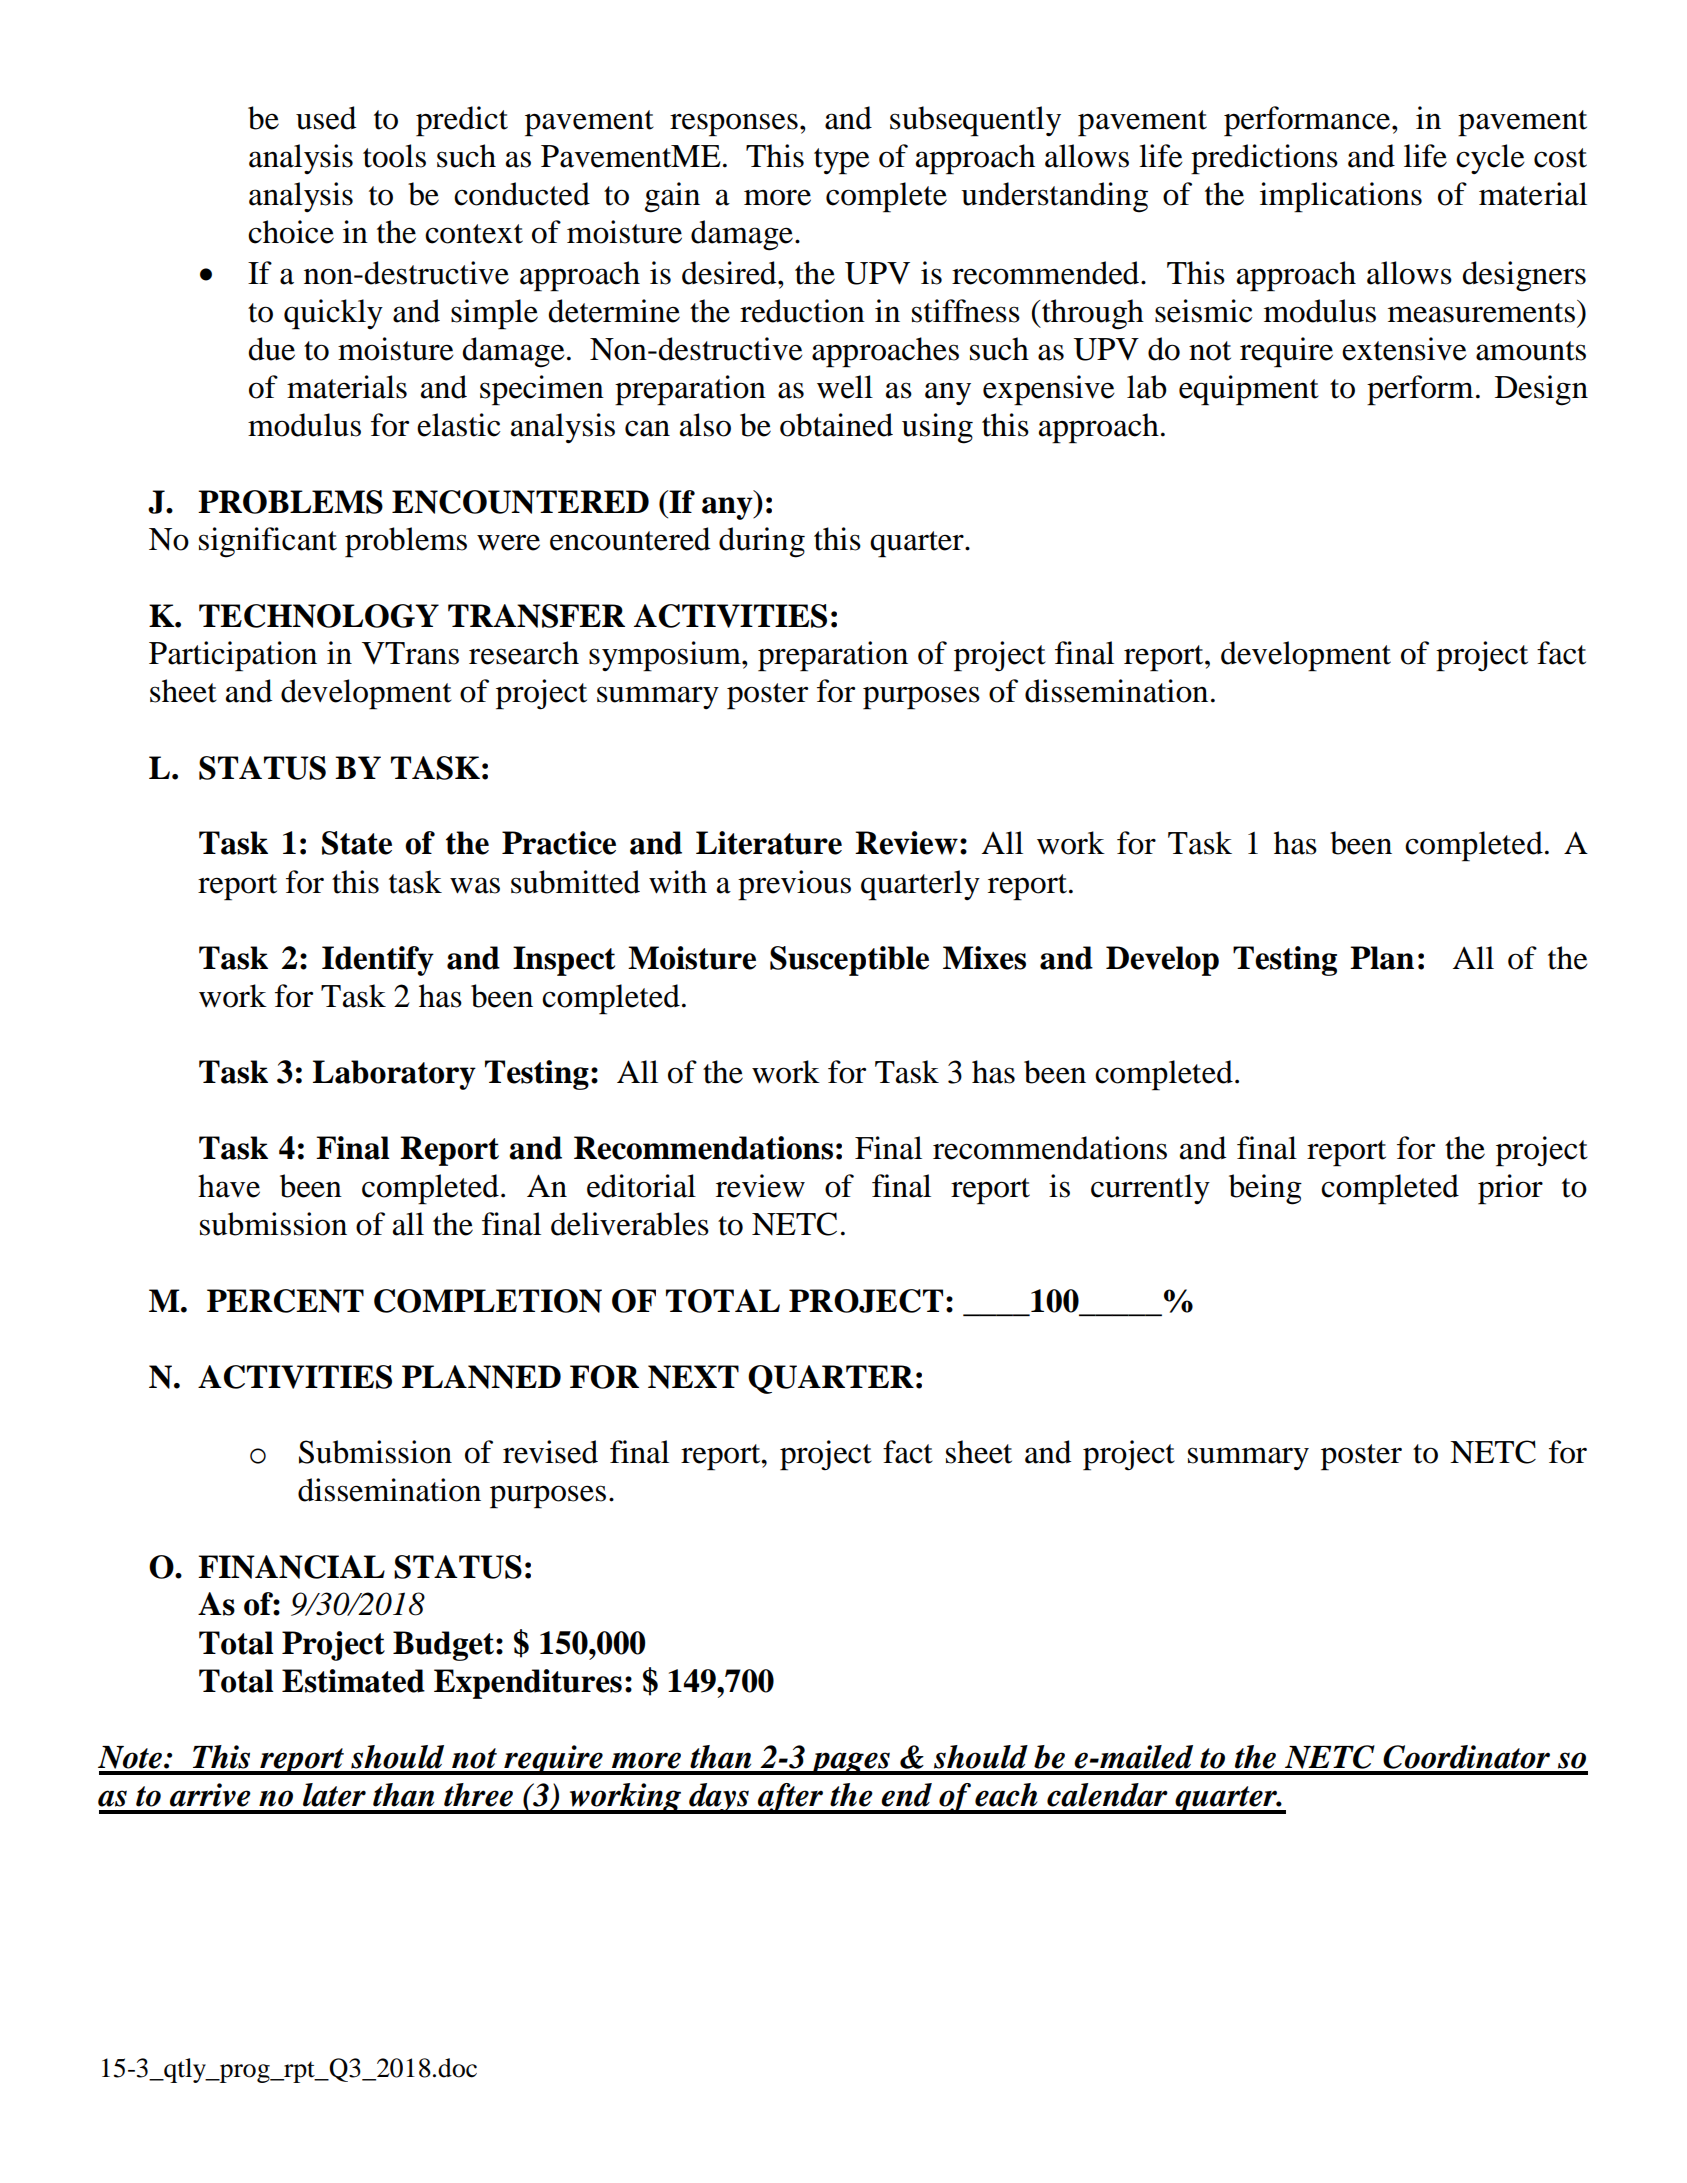 Image resolution: width=1687 pixels, height=2183 pixels. Describe the element at coordinates (850, 1763) in the page. I see `pages` at that location.
